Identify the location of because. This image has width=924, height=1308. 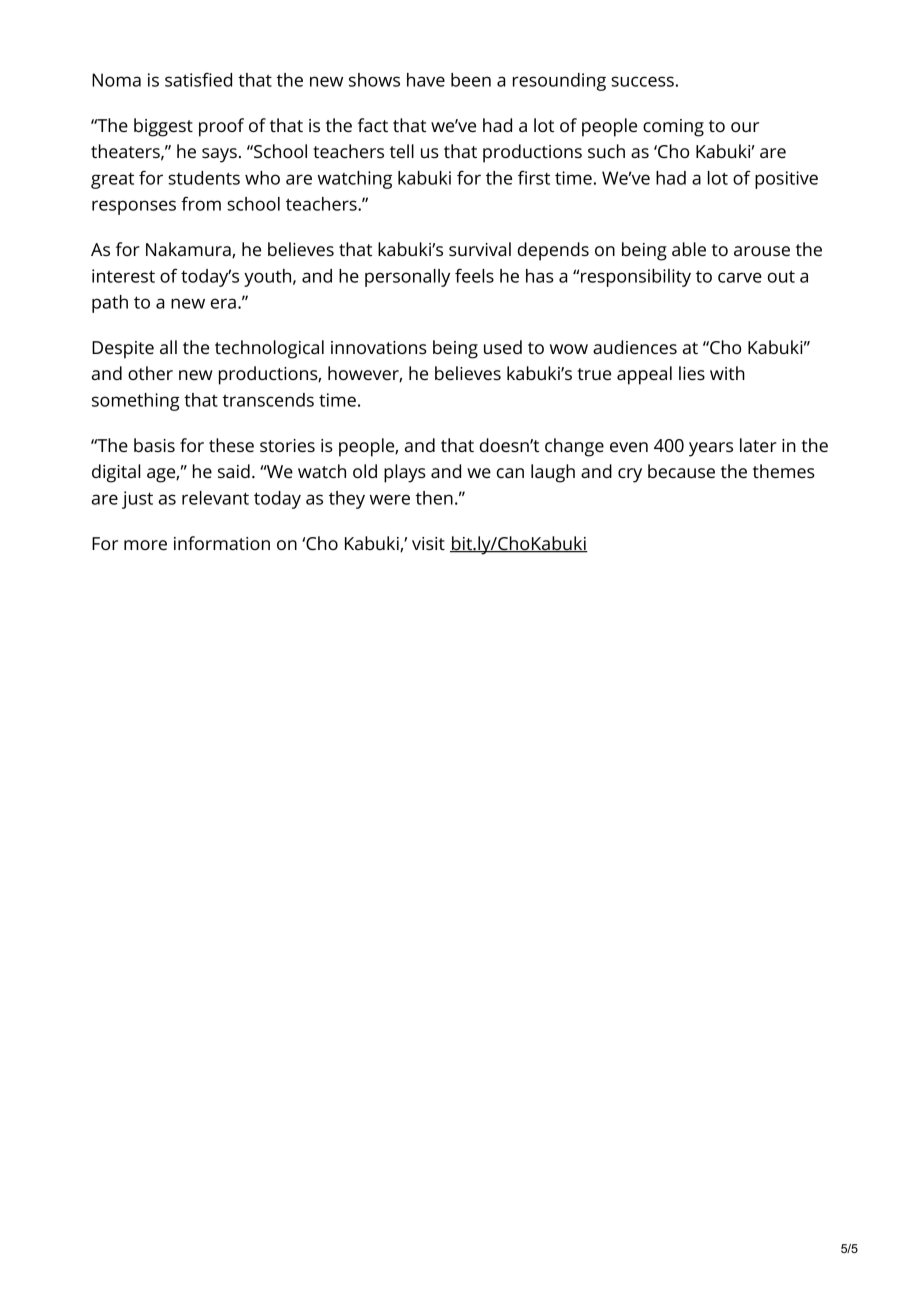
(681, 471).
